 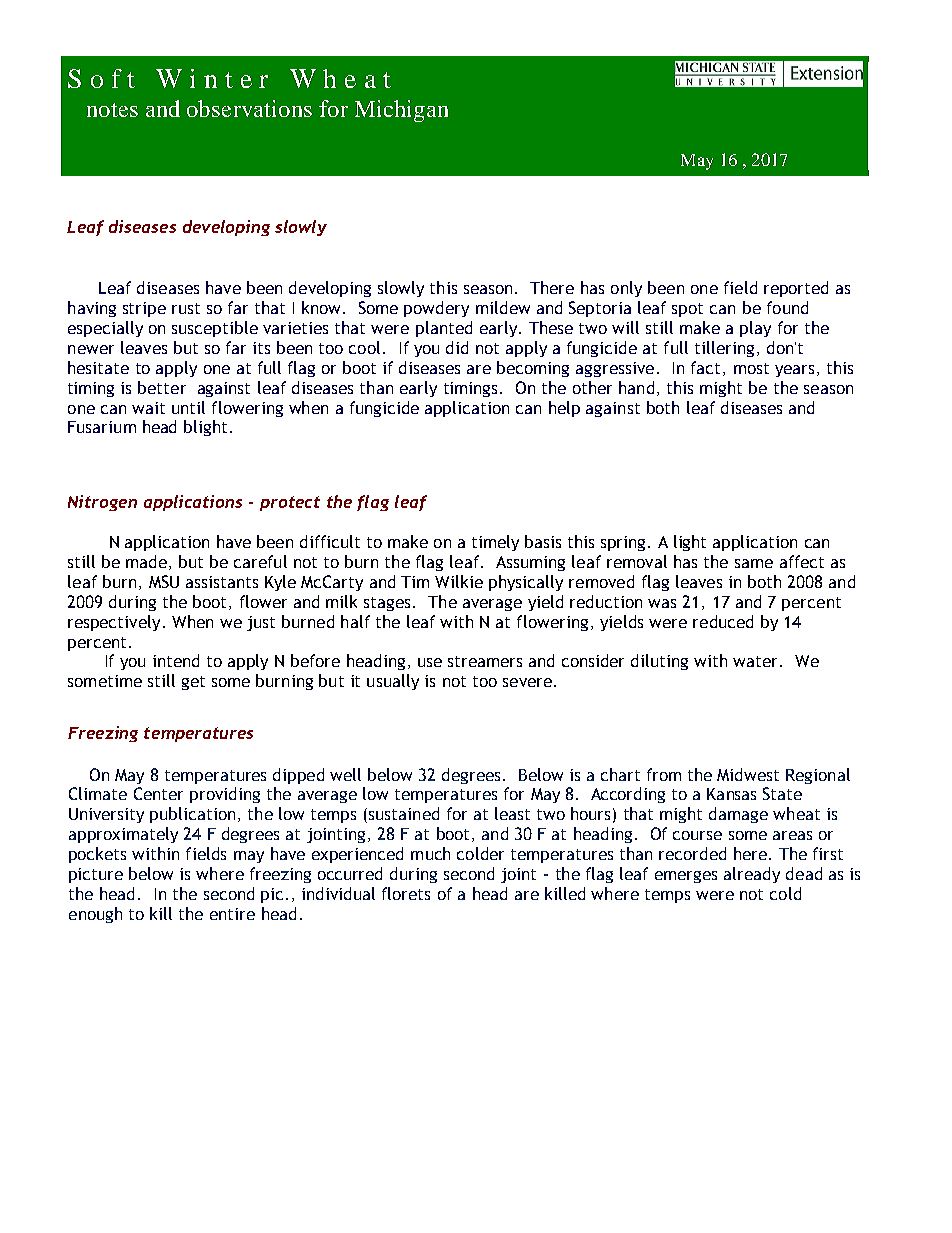 What do you see at coordinates (751, 368) in the image?
I see `most` at bounding box center [751, 368].
